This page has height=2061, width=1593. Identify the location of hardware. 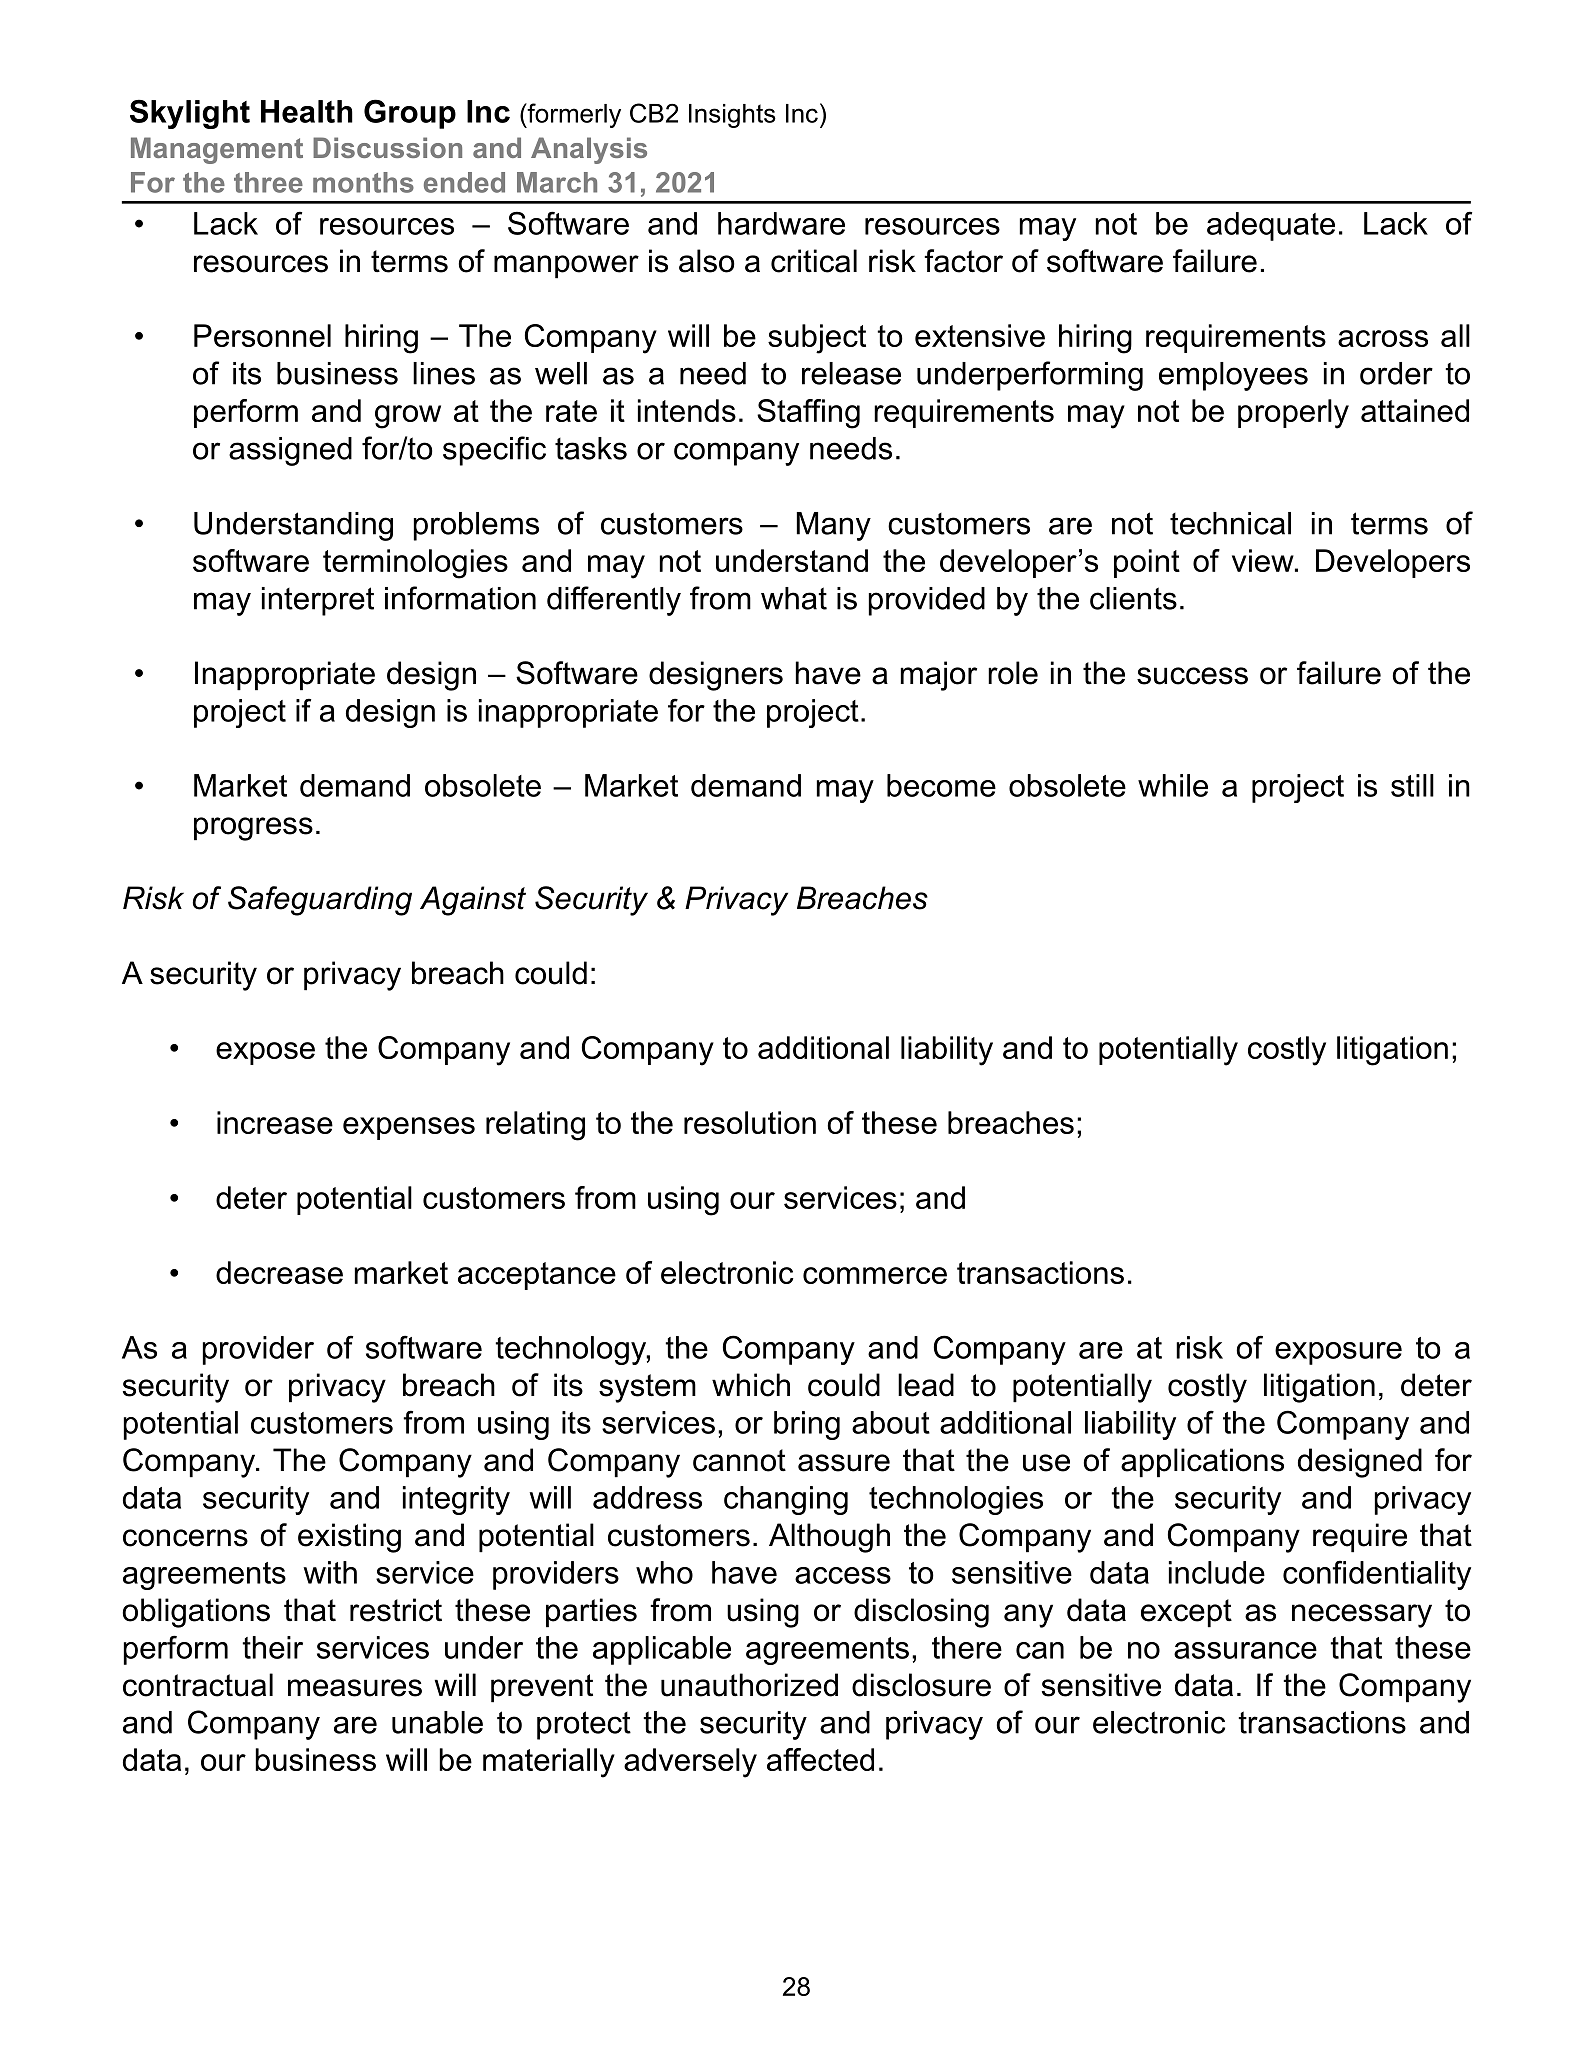
(781, 223).
